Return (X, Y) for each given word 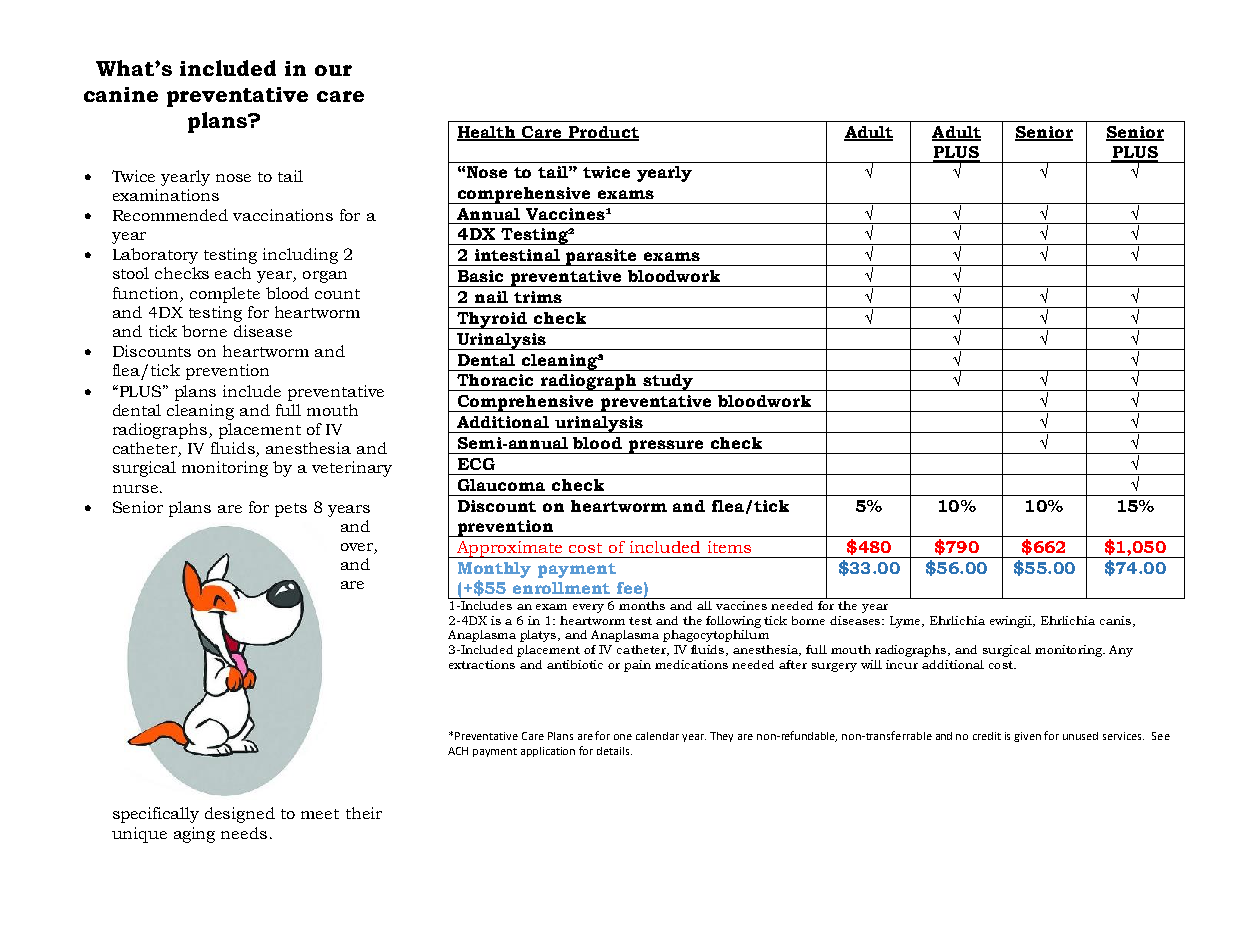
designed (240, 815)
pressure (666, 447)
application (548, 752)
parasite (602, 257)
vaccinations (283, 215)
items (729, 547)
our (333, 70)
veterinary (352, 469)
